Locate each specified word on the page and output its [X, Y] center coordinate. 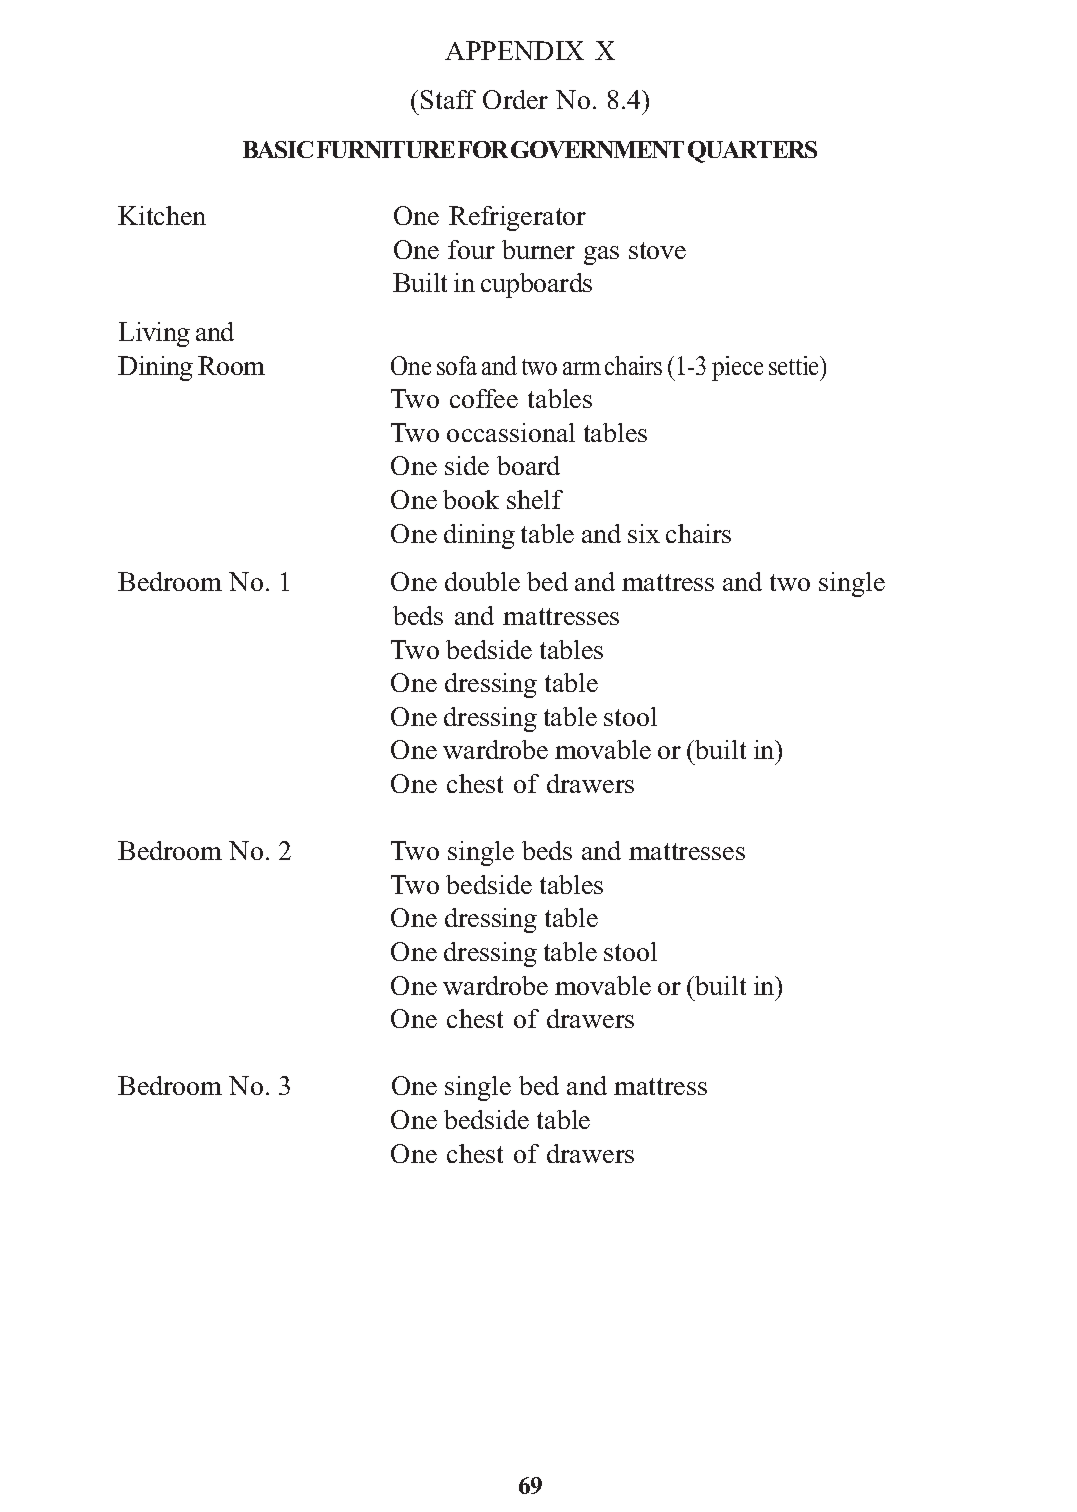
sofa [457, 365]
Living [154, 334]
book [471, 499]
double [482, 581]
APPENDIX [514, 50]
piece [737, 368]
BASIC [278, 149]
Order [515, 99]
